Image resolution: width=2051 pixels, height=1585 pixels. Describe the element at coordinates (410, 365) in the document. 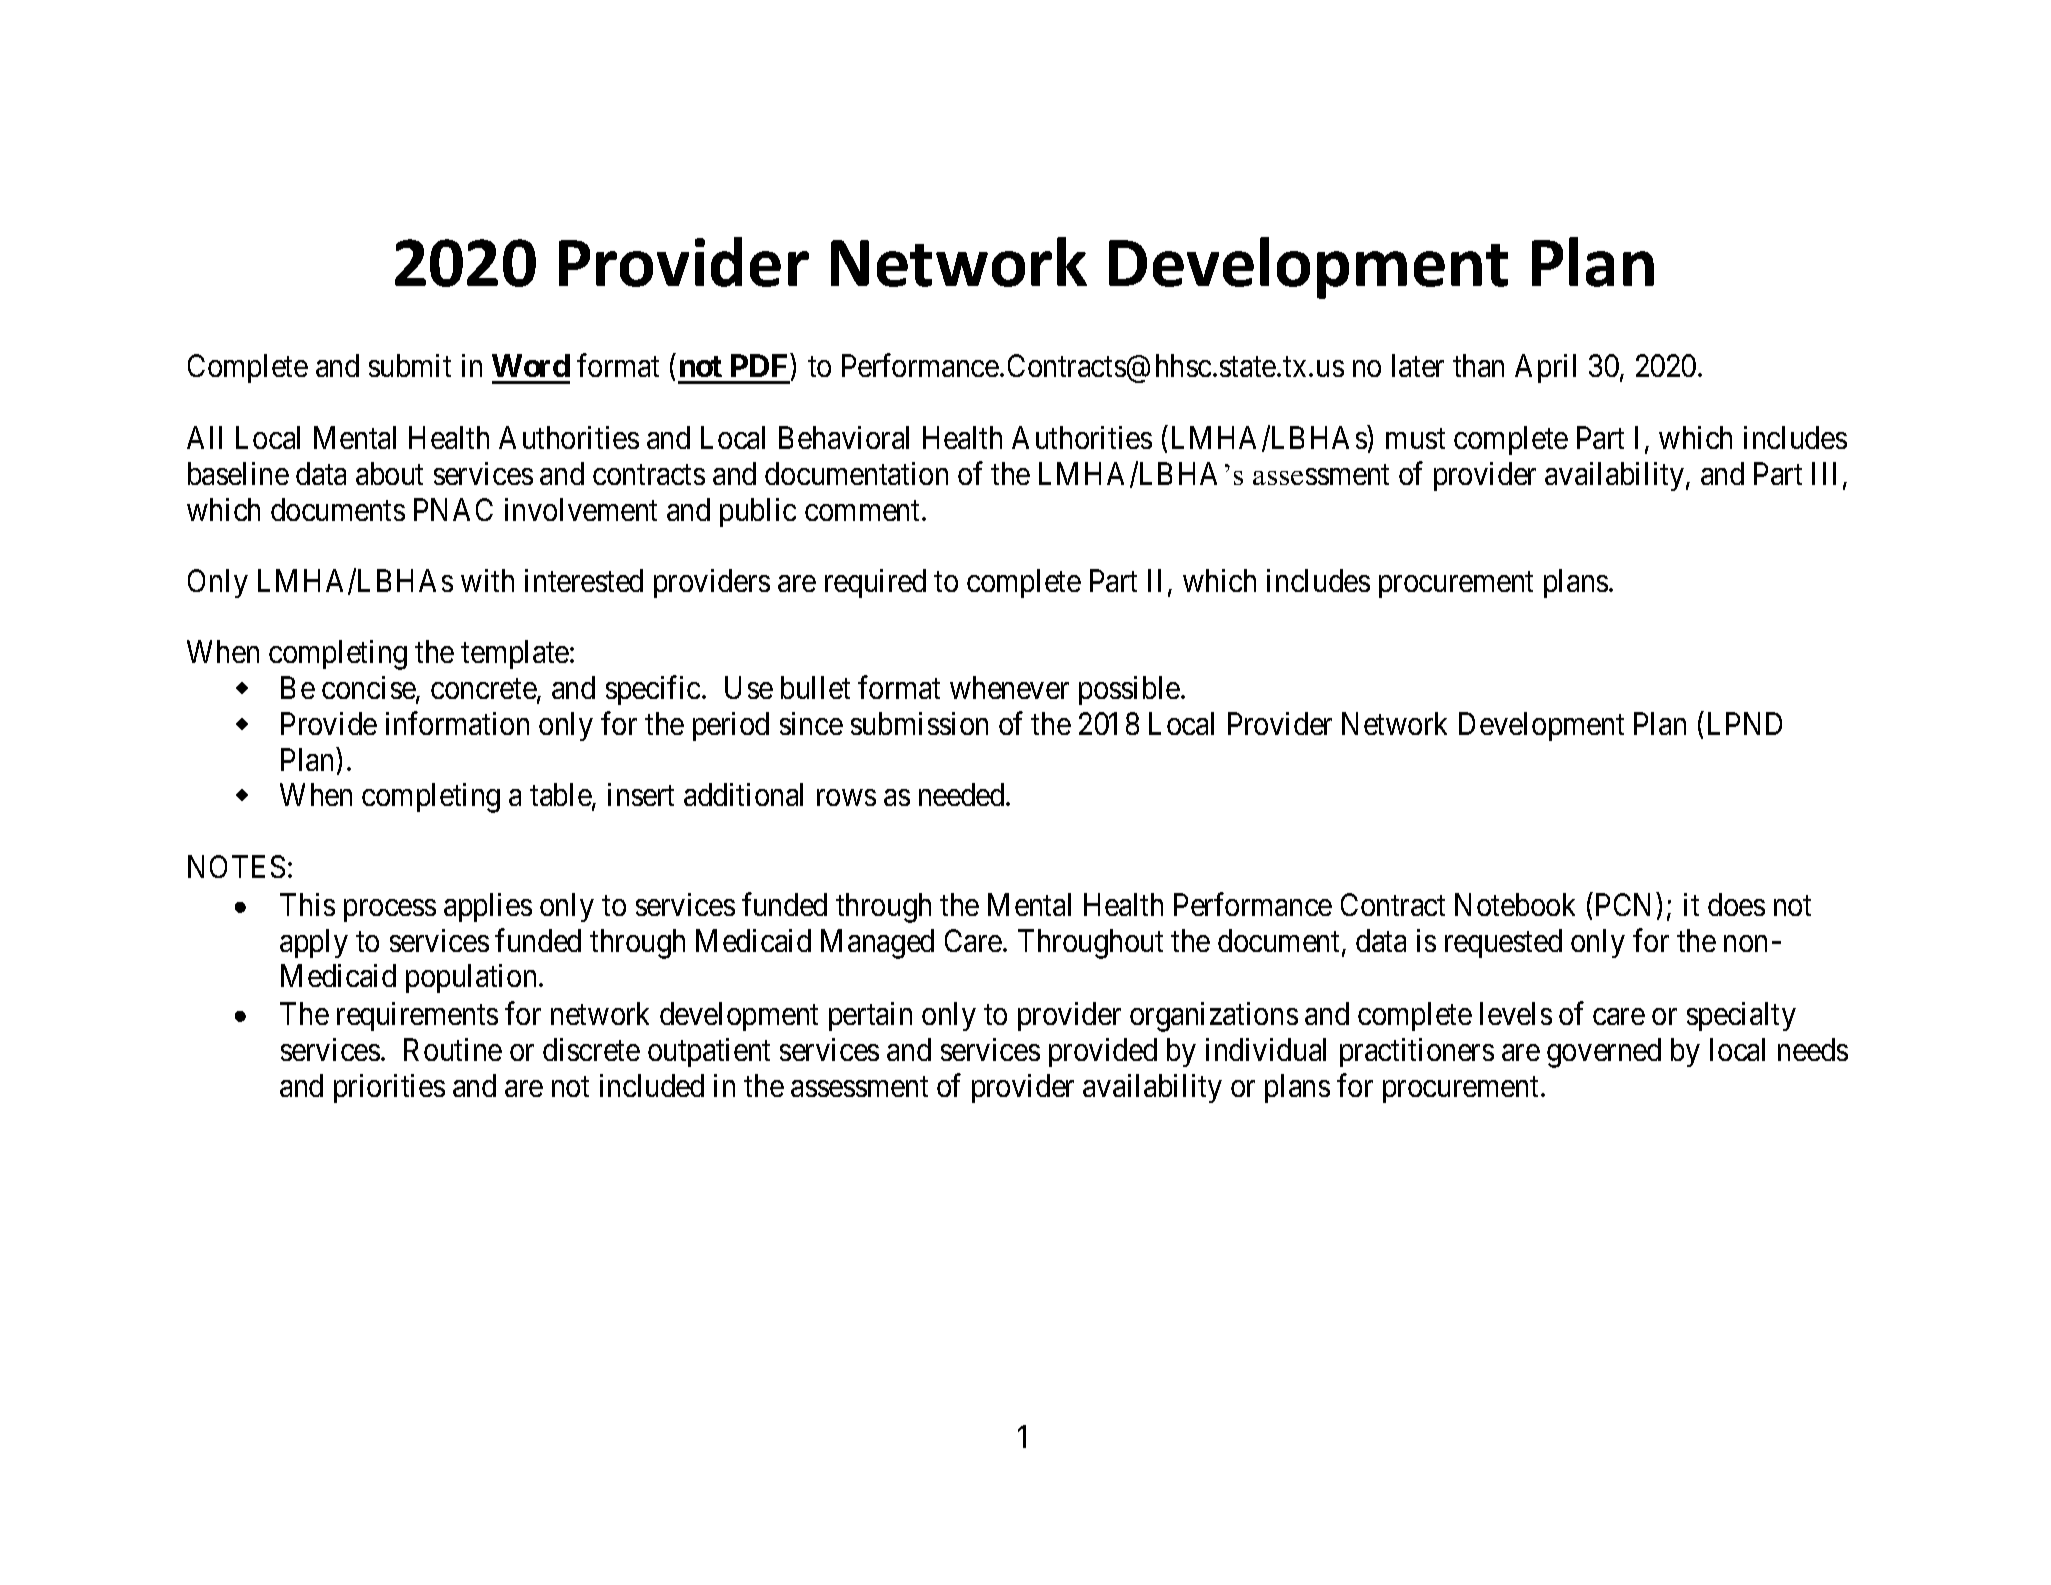

I see `submit` at that location.
